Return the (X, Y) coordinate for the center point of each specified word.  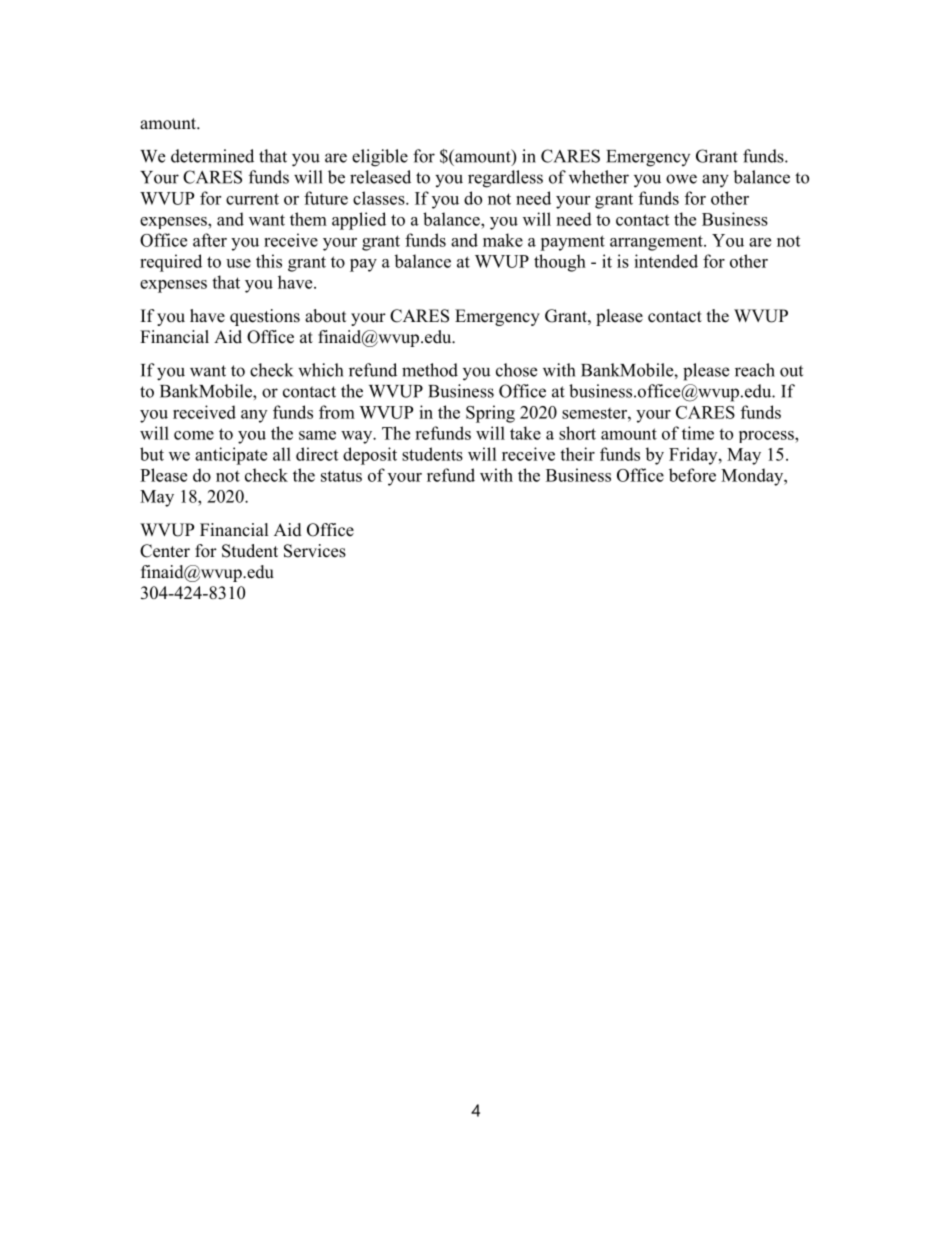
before (692, 475)
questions (265, 317)
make (503, 240)
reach (755, 370)
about (325, 316)
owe (681, 179)
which (320, 370)
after (210, 240)
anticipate (231, 456)
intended (666, 261)
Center (165, 551)
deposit (370, 456)
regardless (505, 179)
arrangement (657, 243)
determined (212, 156)
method (430, 370)
